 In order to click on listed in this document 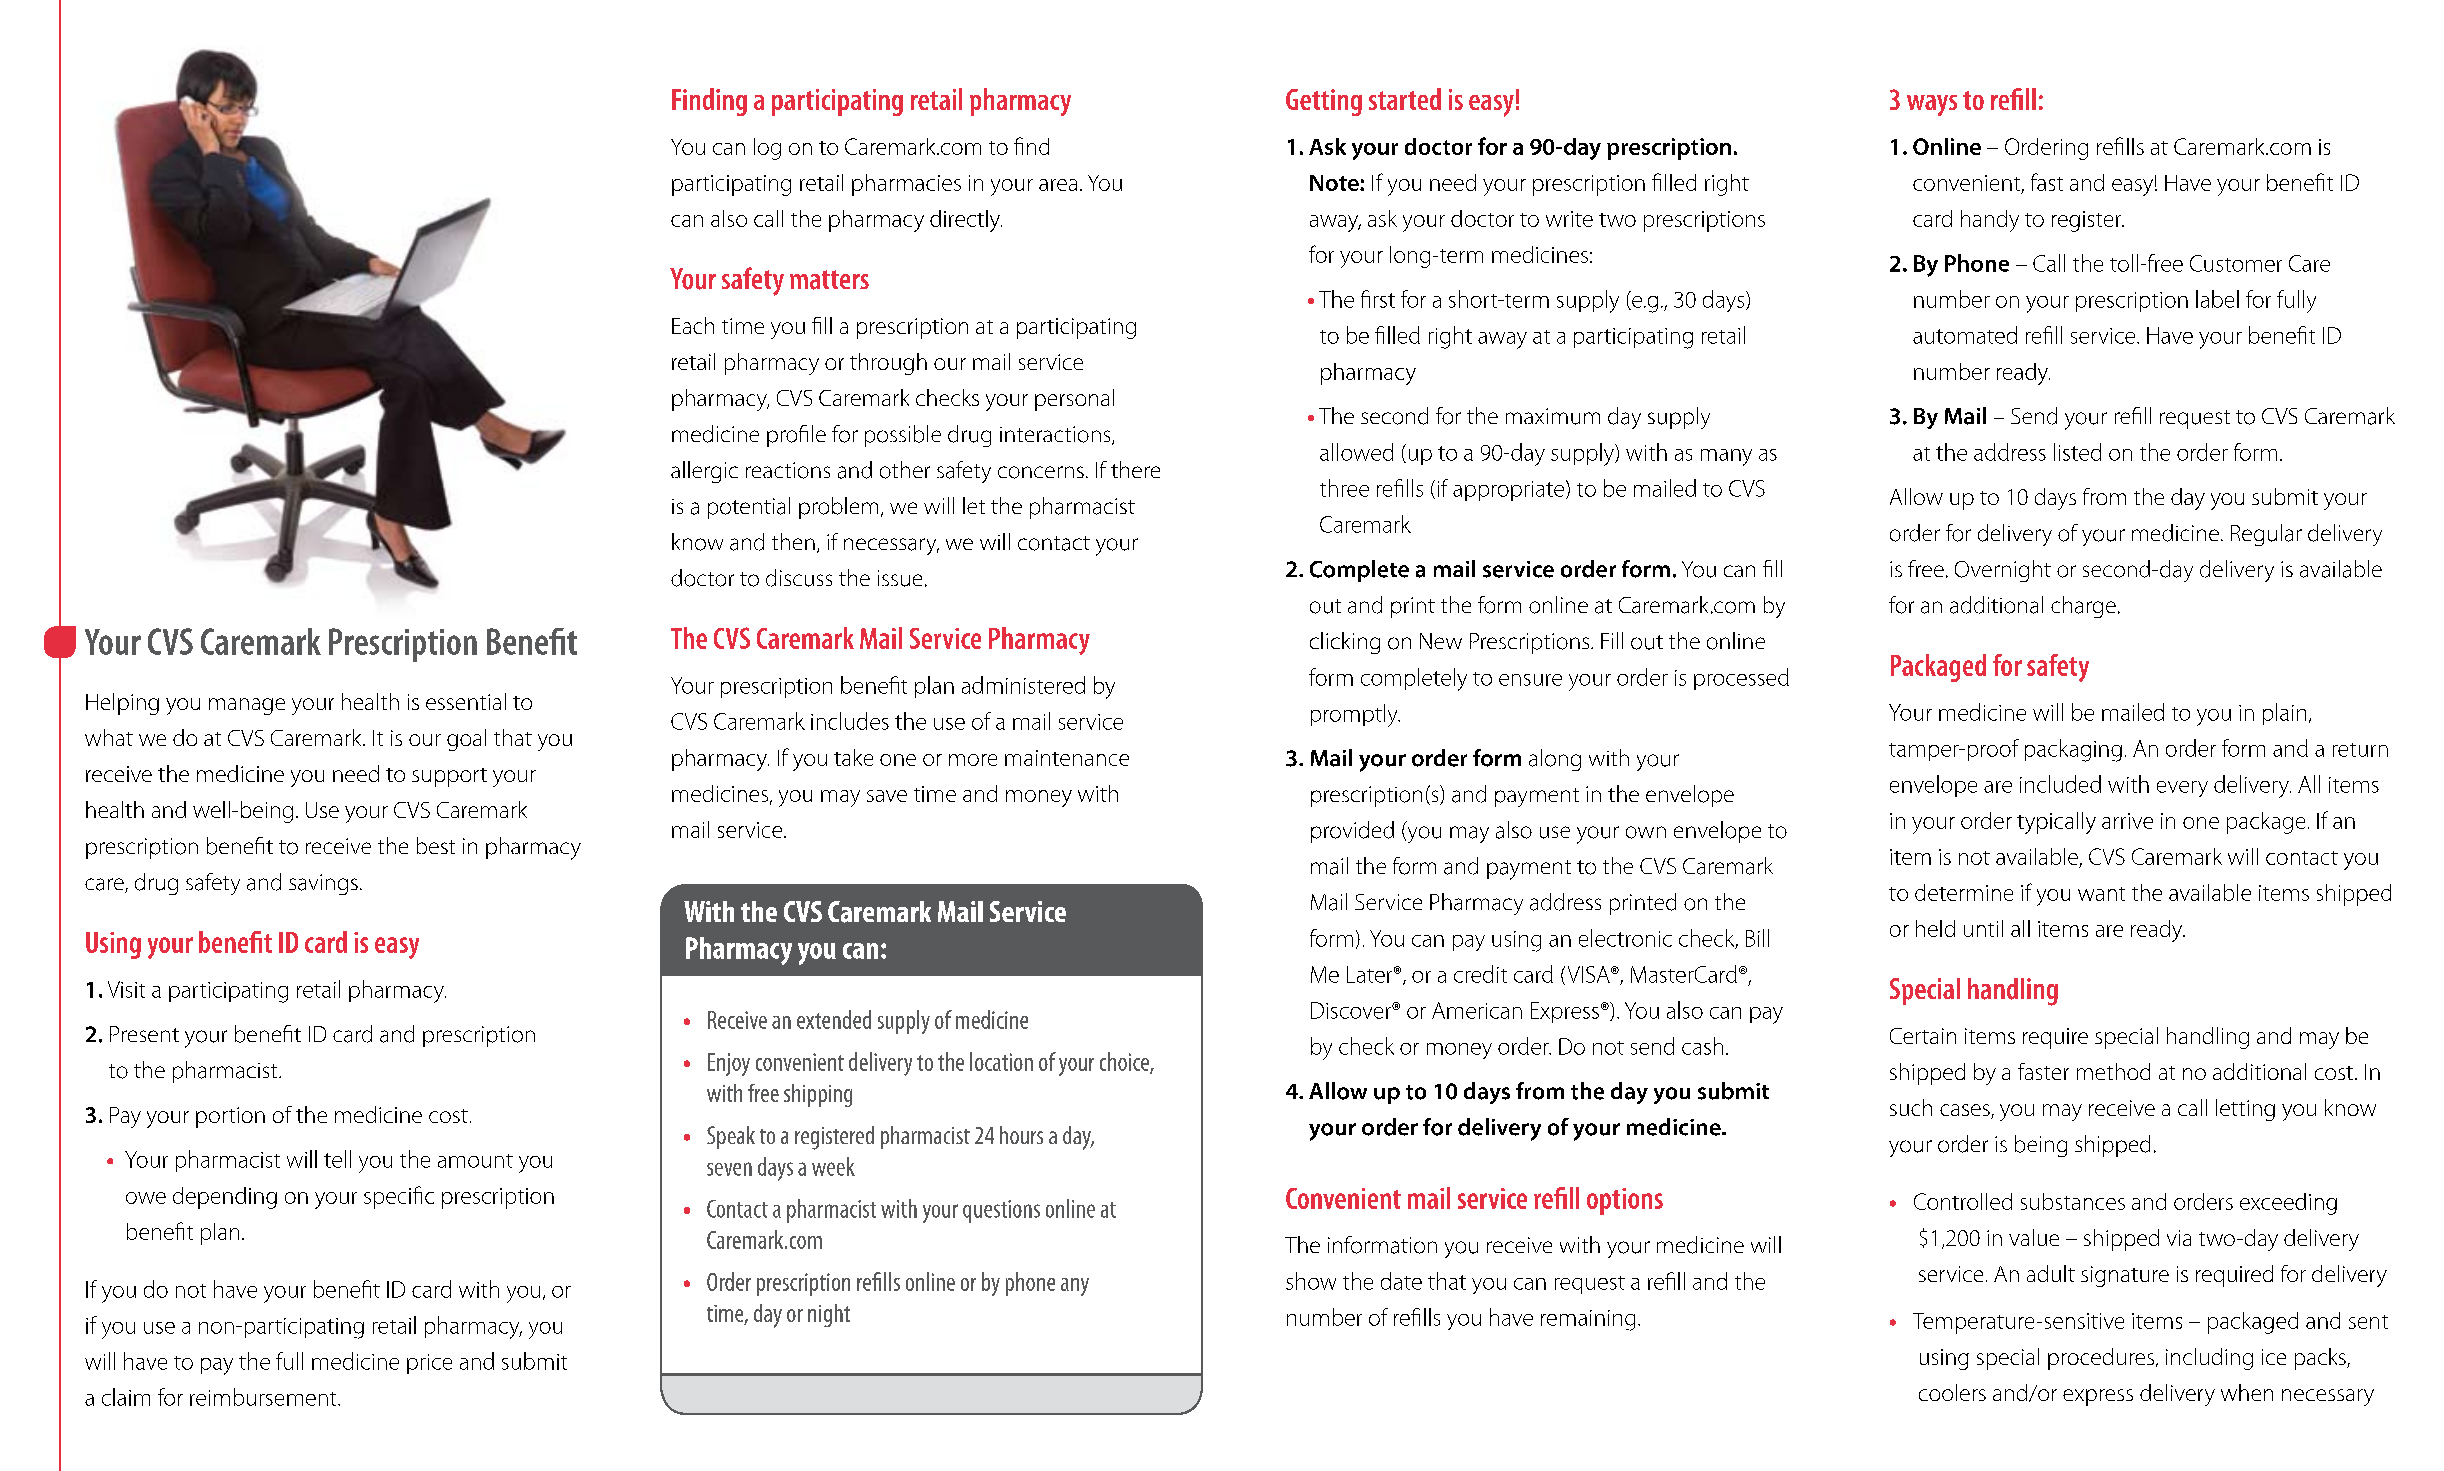, I will do `click(2077, 452)`.
